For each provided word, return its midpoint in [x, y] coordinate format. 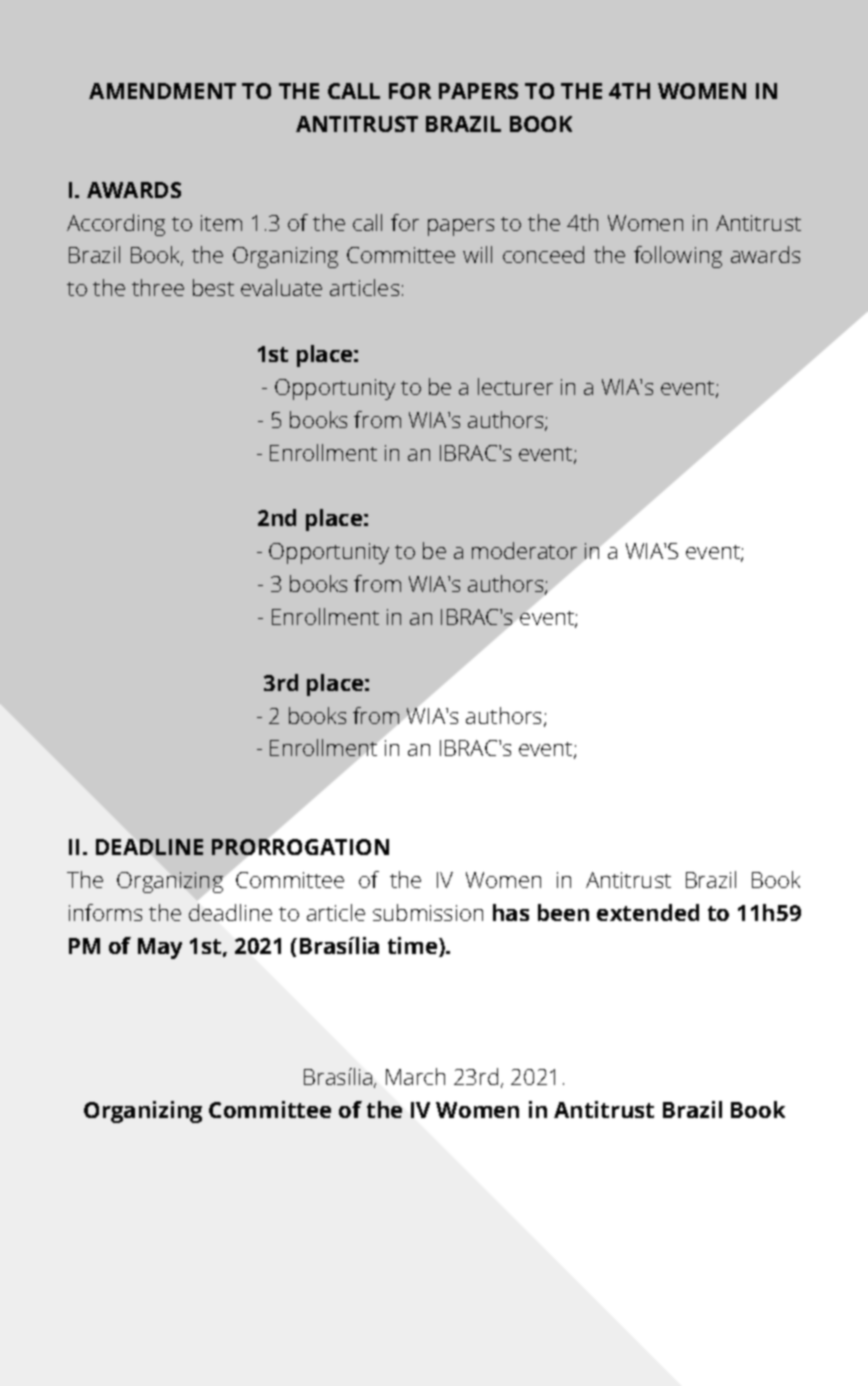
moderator [524, 550]
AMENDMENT [162, 91]
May [160, 948]
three [158, 287]
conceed [543, 254]
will [477, 254]
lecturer [515, 386]
